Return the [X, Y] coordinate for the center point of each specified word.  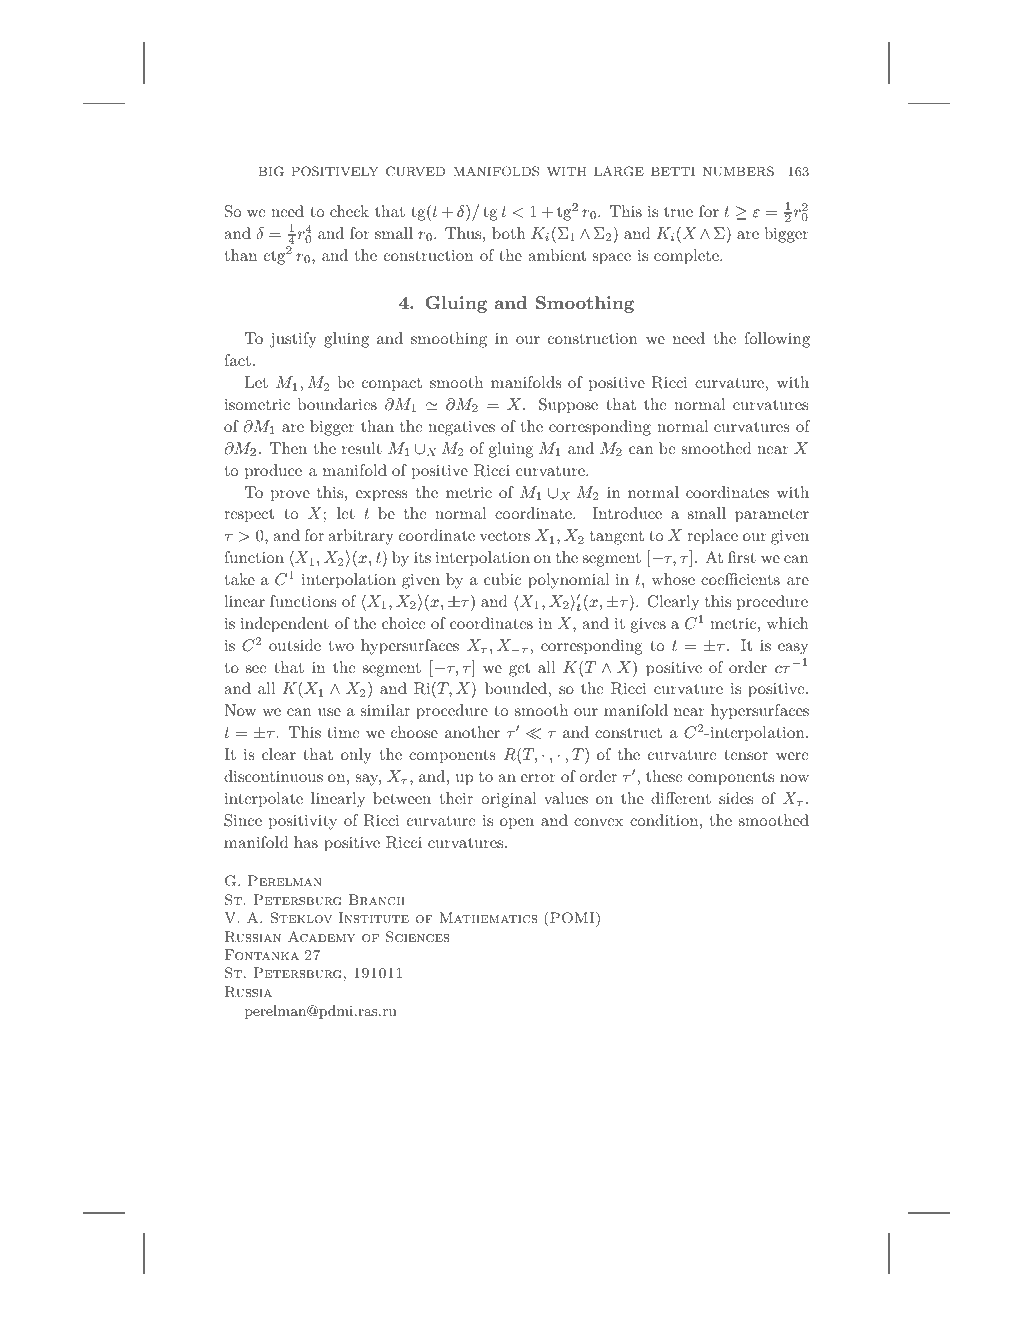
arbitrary [361, 537]
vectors [505, 536]
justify [293, 340]
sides [736, 798]
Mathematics [488, 917]
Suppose [568, 406]
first [742, 557]
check [349, 211]
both [509, 233]
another [472, 732]
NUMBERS [738, 171]
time [343, 732]
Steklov [301, 918]
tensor [746, 755]
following [777, 340]
